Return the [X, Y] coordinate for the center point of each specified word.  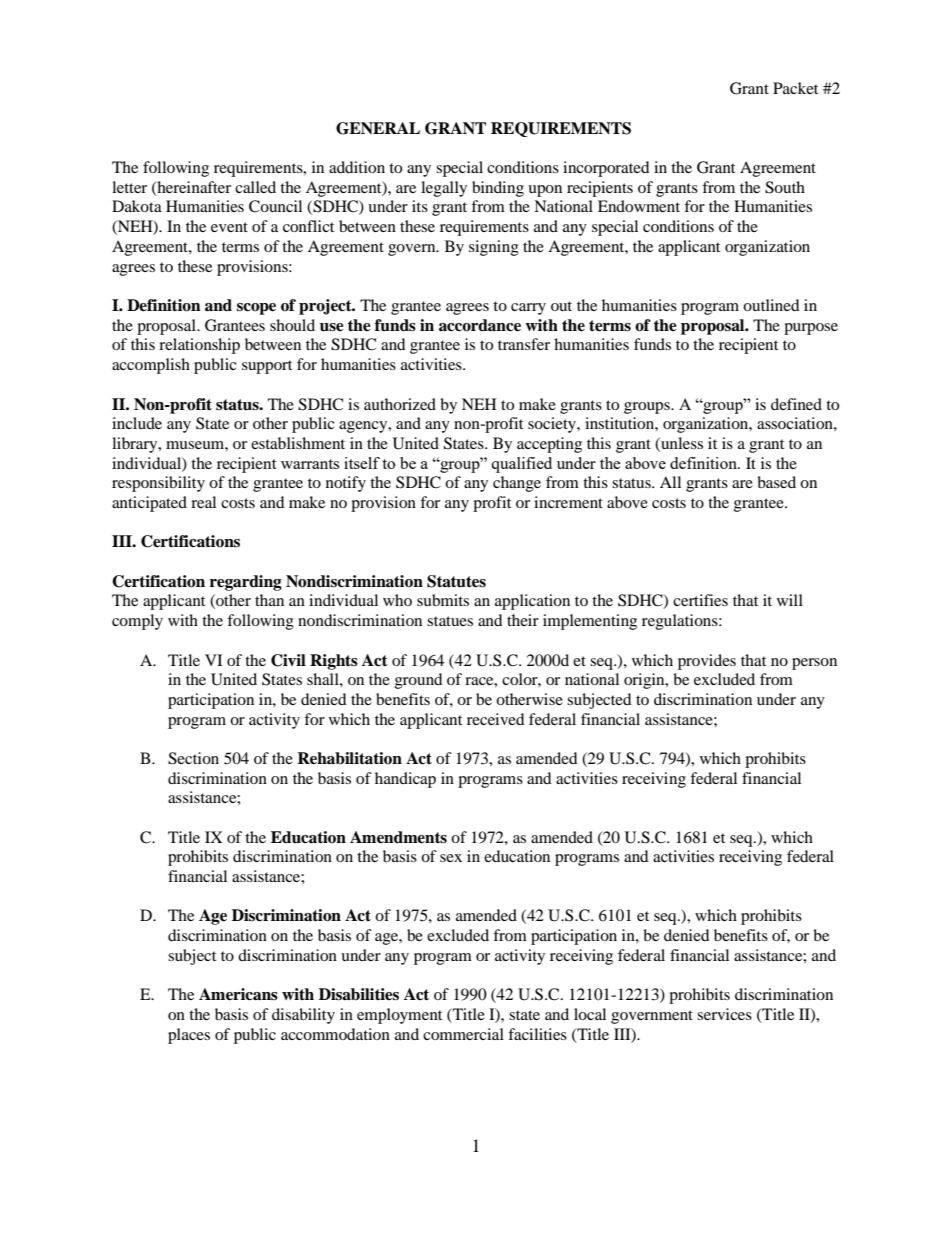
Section [193, 758]
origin [645, 681]
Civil [288, 660]
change [517, 484]
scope [256, 309]
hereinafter [193, 188]
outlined [771, 305]
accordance [480, 325]
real [203, 502]
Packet [795, 88]
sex [451, 858]
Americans [238, 994]
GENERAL [378, 128]
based [776, 482]
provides [707, 662]
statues [450, 621]
